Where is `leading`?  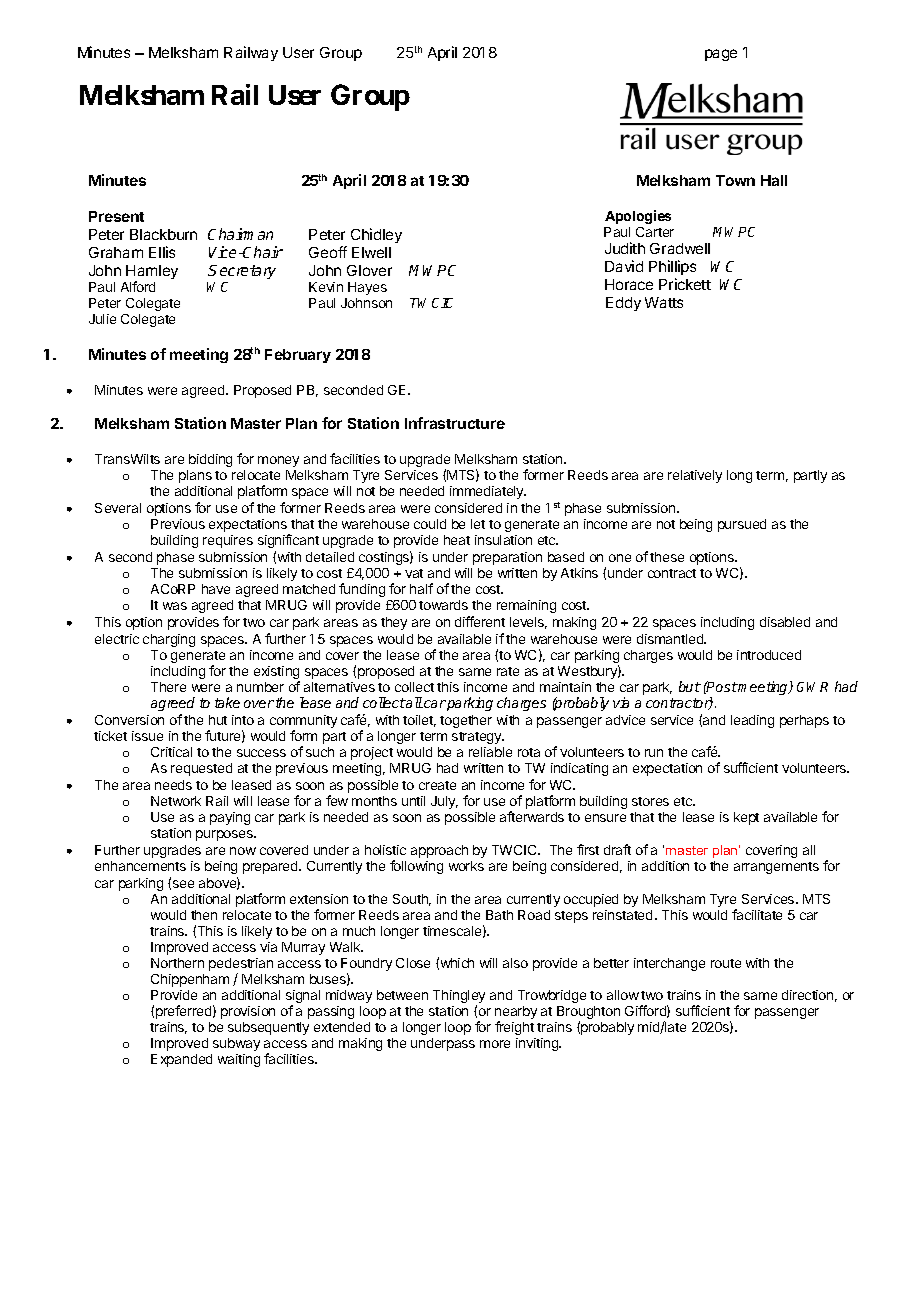 leading is located at coordinates (752, 721).
